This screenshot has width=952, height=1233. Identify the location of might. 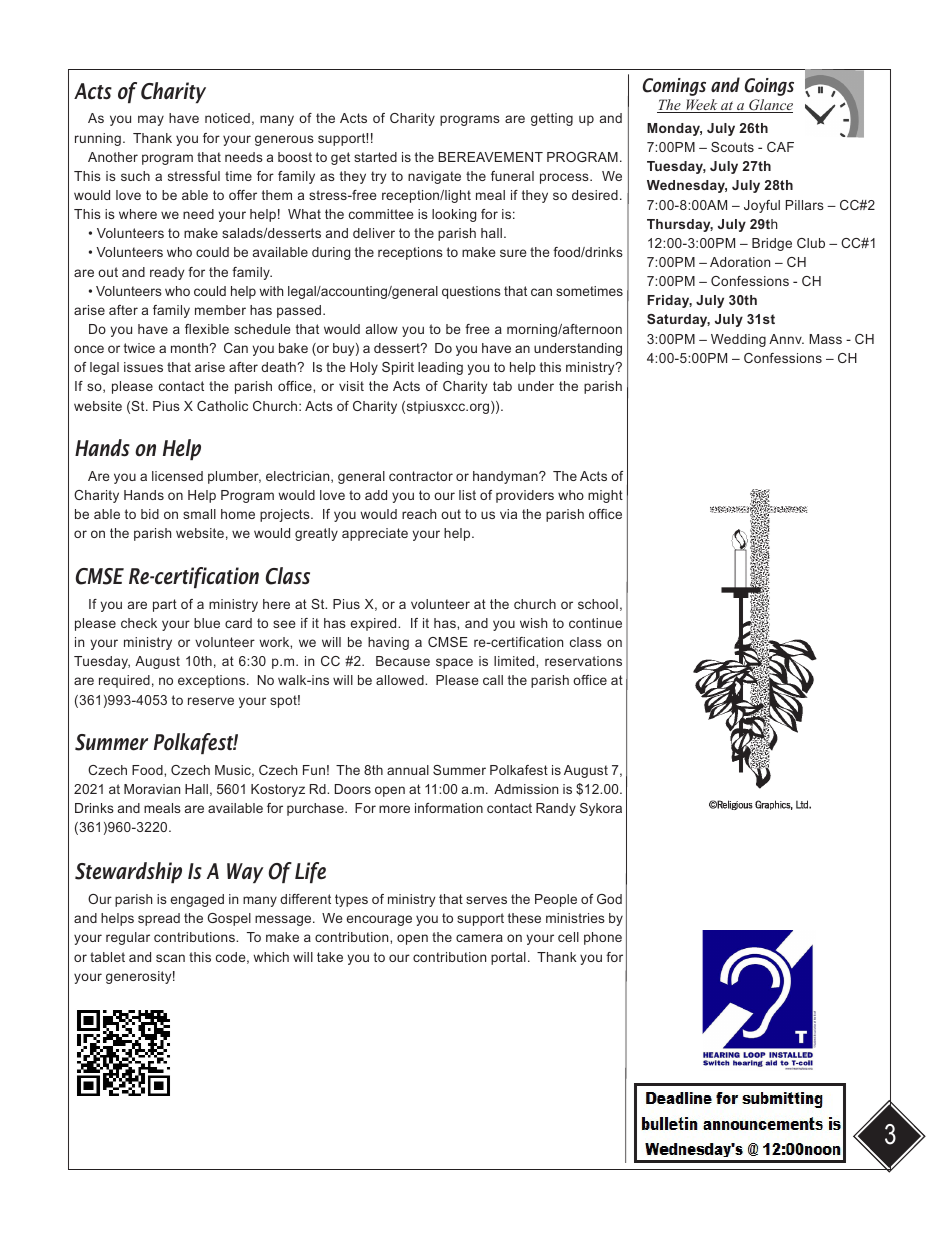
(605, 496).
